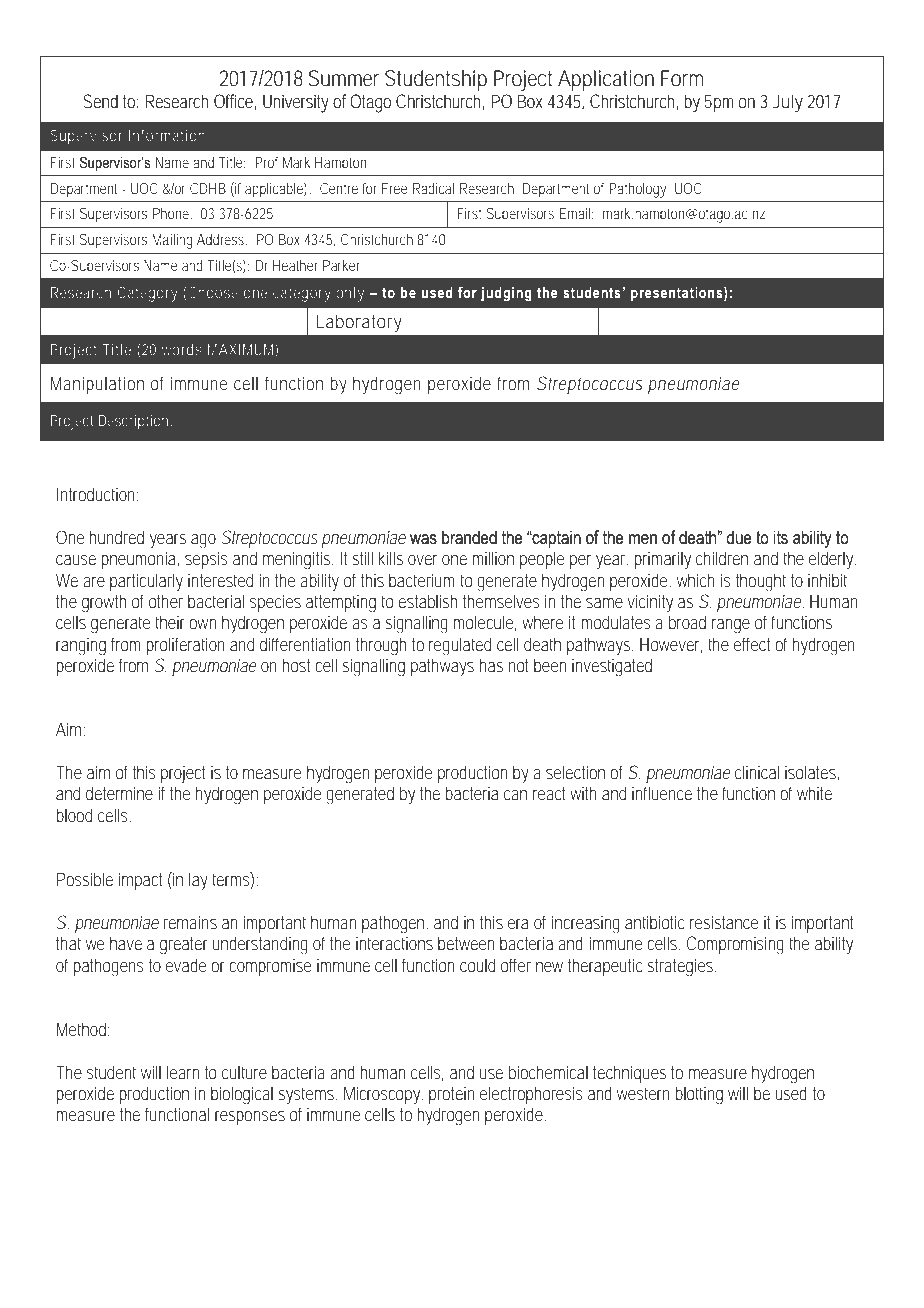 Image resolution: width=924 pixels, height=1308 pixels. What do you see at coordinates (761, 582) in the screenshot?
I see `thought` at bounding box center [761, 582].
